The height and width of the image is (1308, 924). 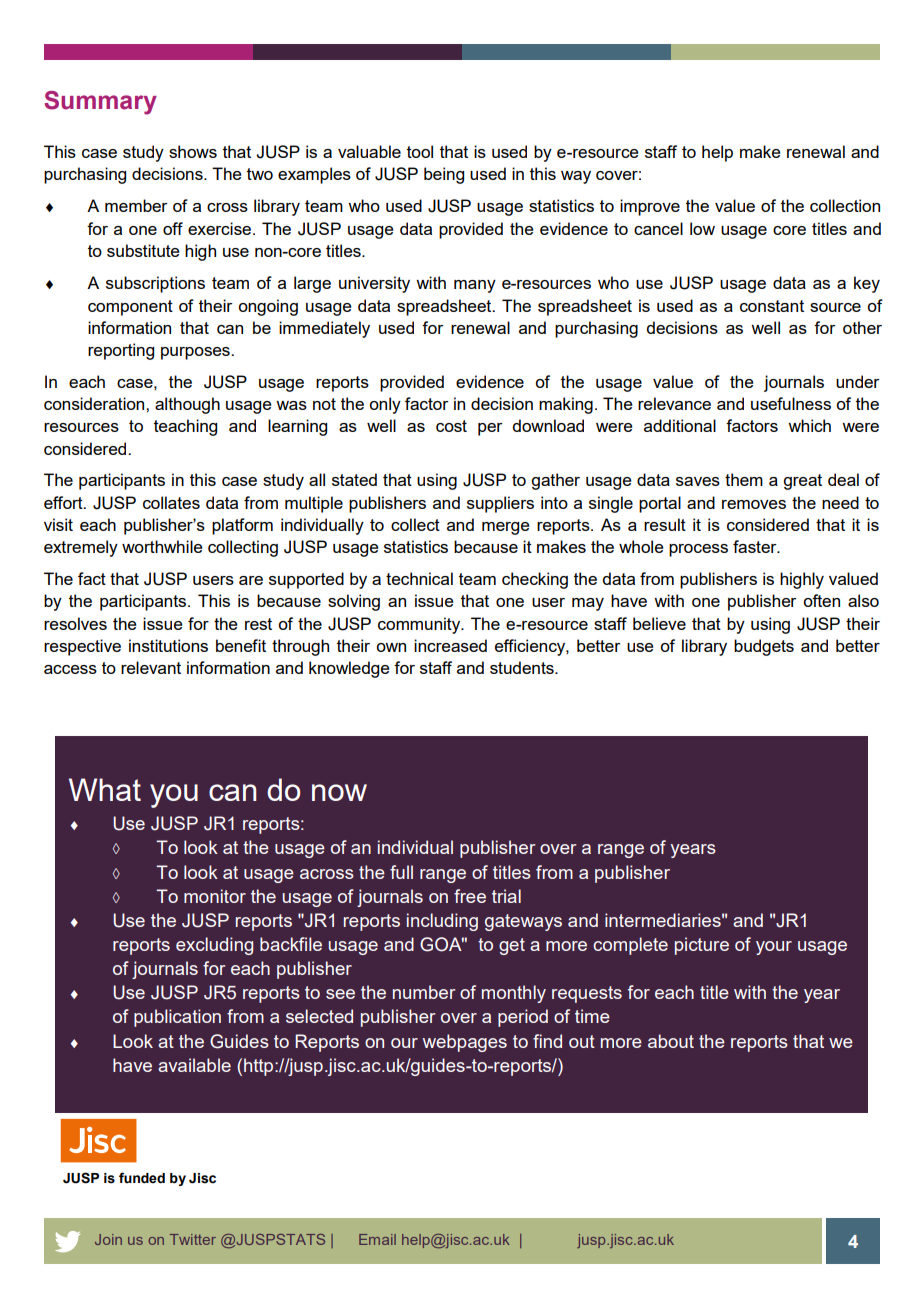 What do you see at coordinates (377, 1239) in the image?
I see `Email` at bounding box center [377, 1239].
